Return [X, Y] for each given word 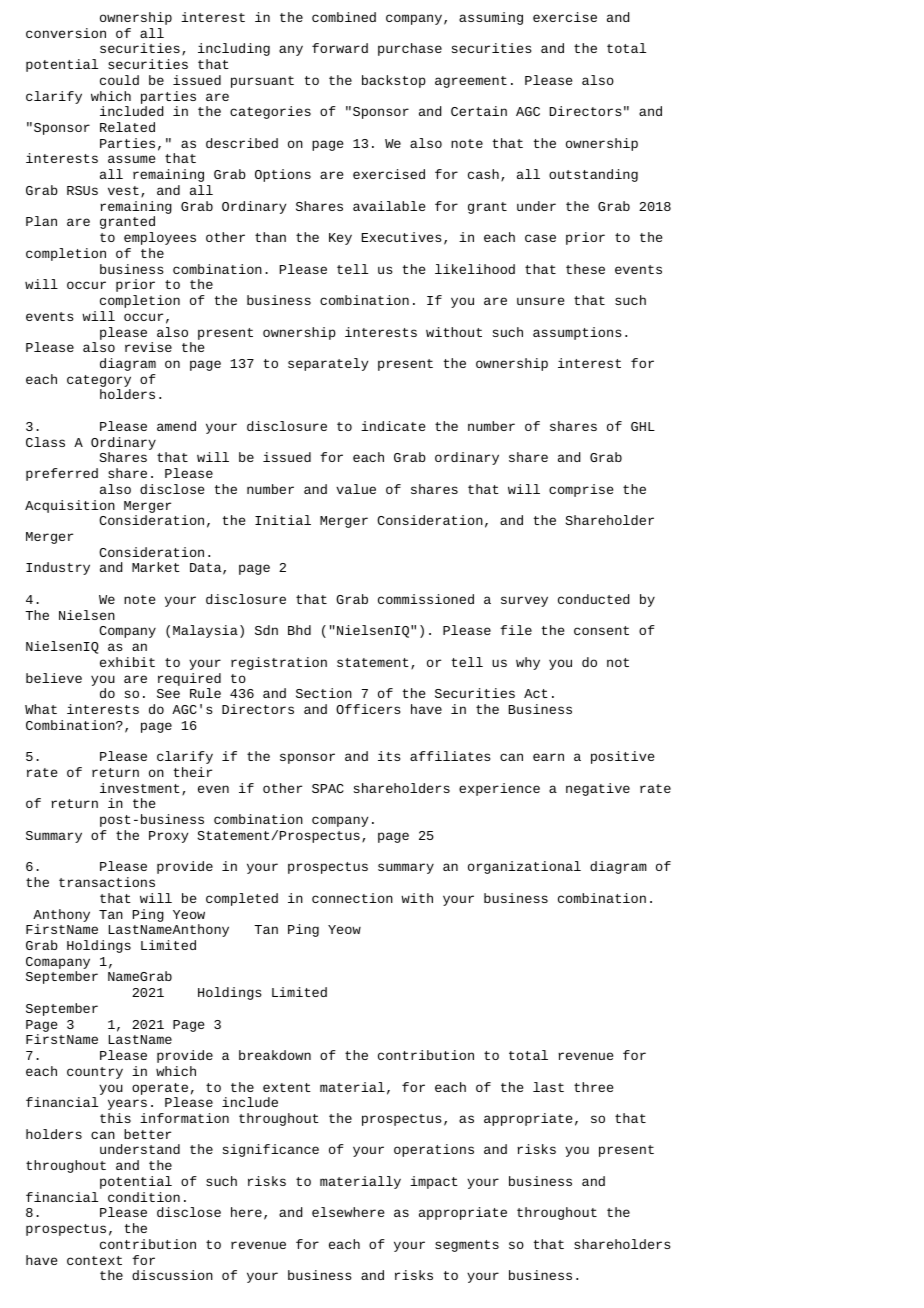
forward [340, 48]
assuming [491, 18]
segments [467, 1246]
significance [271, 1150]
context [94, 1260]
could [119, 80]
